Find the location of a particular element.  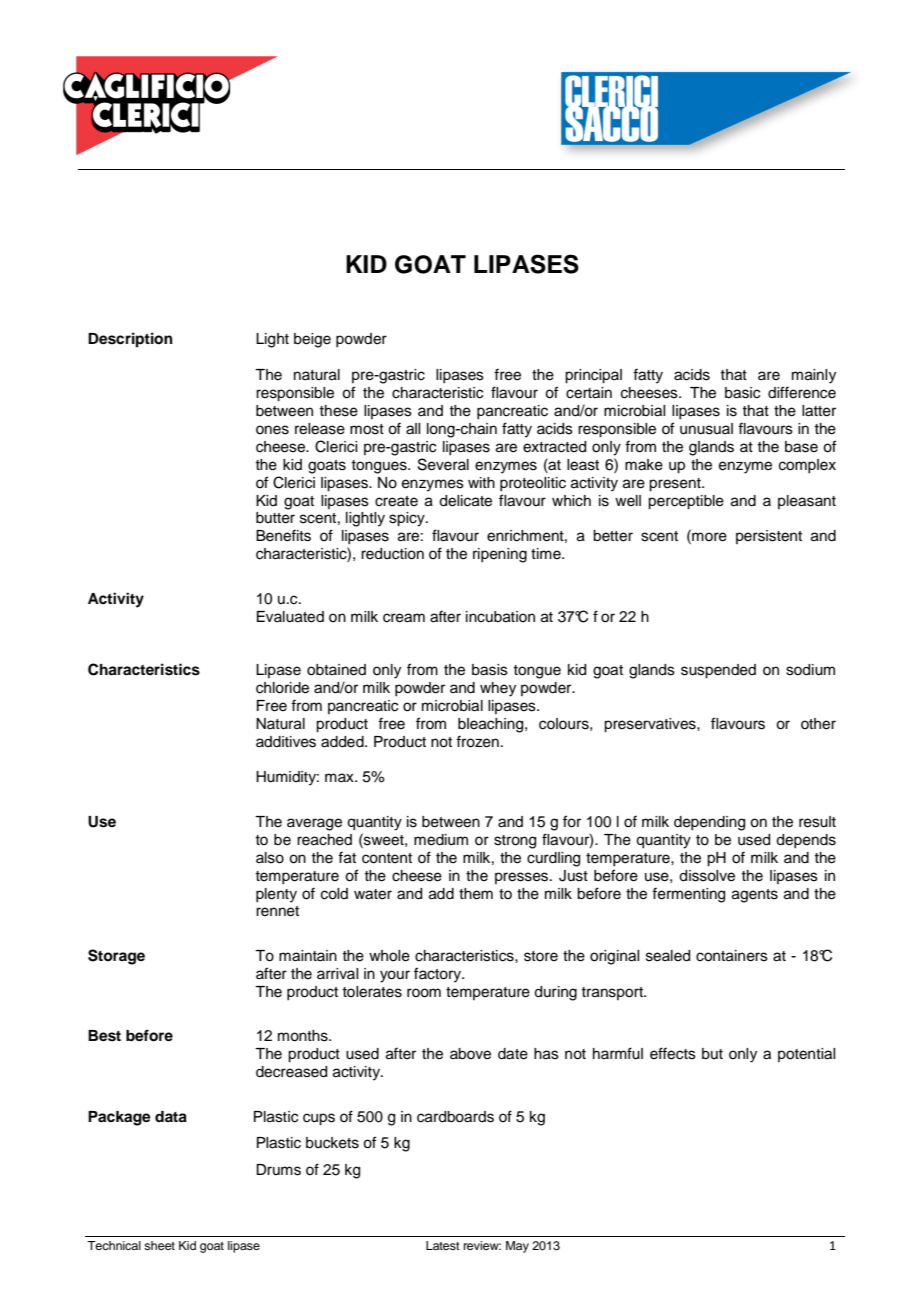

sheet is located at coordinates (159, 1245).
